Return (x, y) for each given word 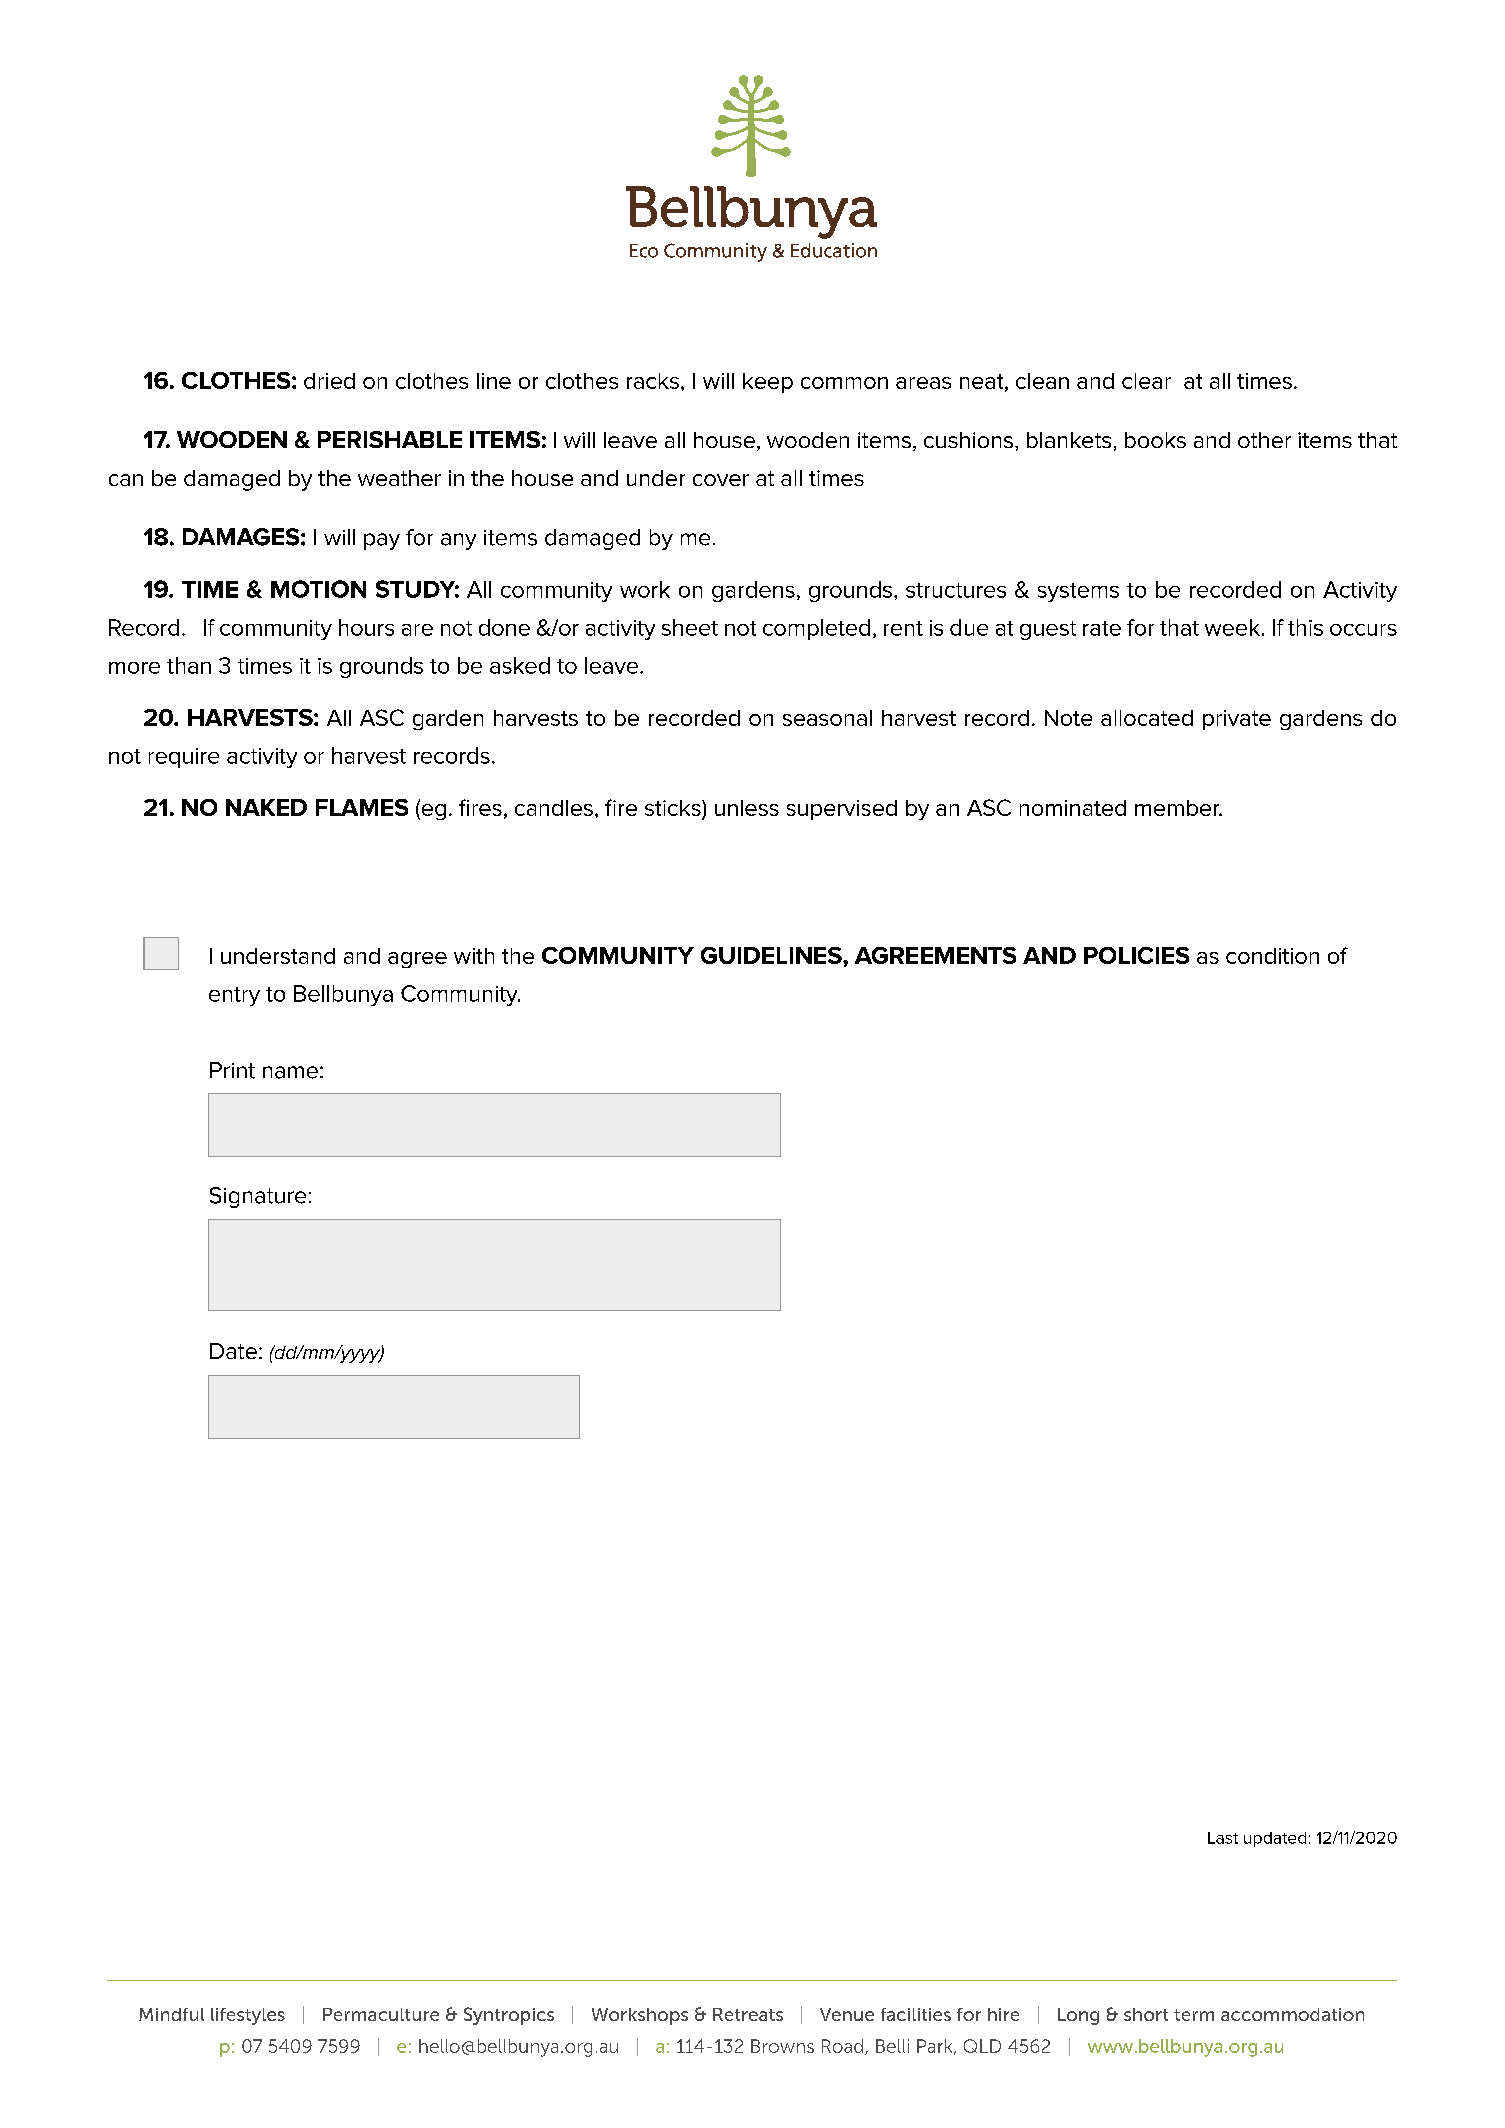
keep (768, 383)
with (474, 956)
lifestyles (248, 2016)
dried (329, 381)
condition (1272, 956)
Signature (258, 1197)
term (1194, 2015)
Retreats (748, 2014)
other (1264, 440)
